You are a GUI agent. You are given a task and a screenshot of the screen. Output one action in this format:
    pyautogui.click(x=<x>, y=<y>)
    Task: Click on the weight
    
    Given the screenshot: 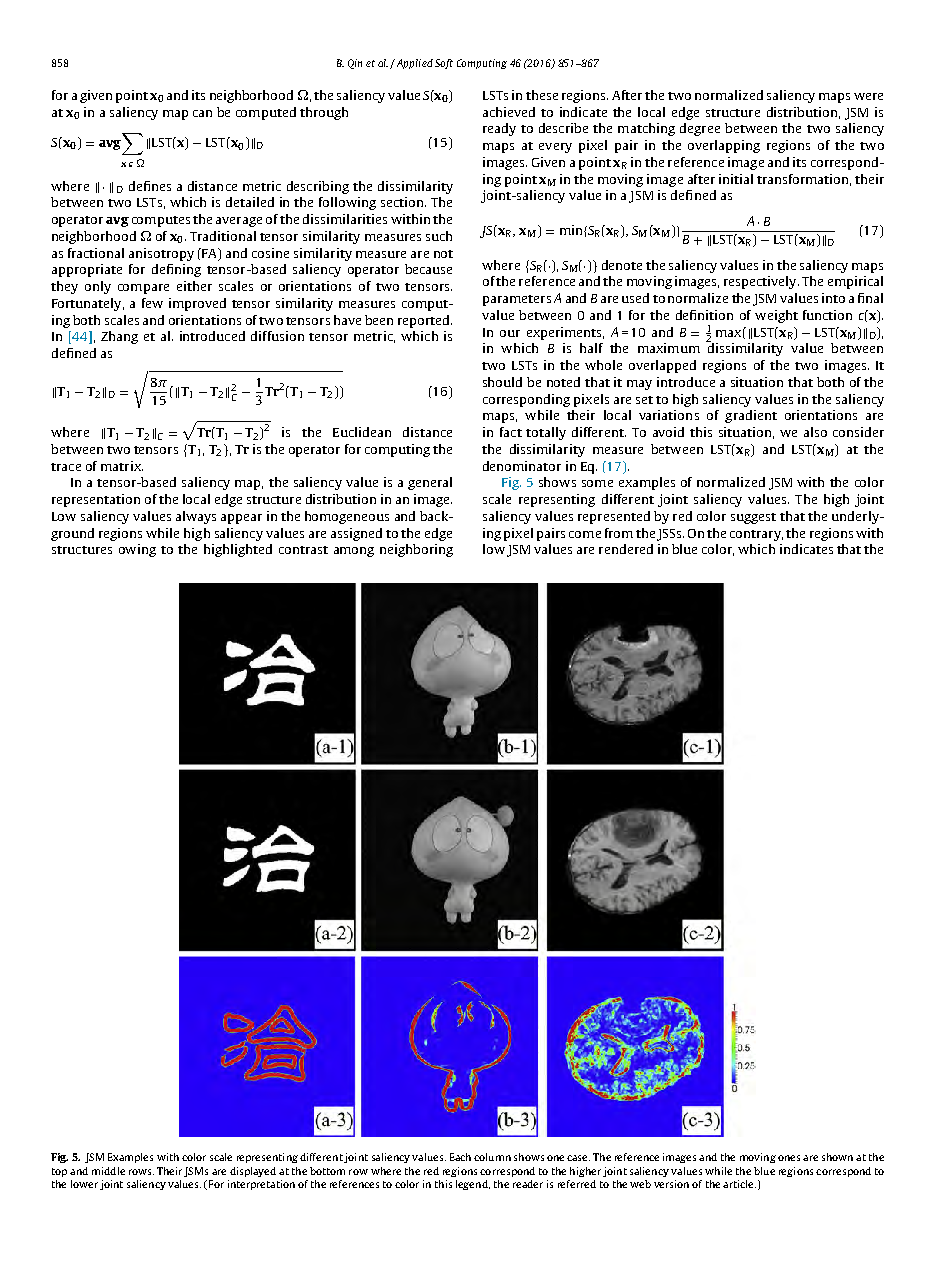 What is the action you would take?
    pyautogui.click(x=776, y=316)
